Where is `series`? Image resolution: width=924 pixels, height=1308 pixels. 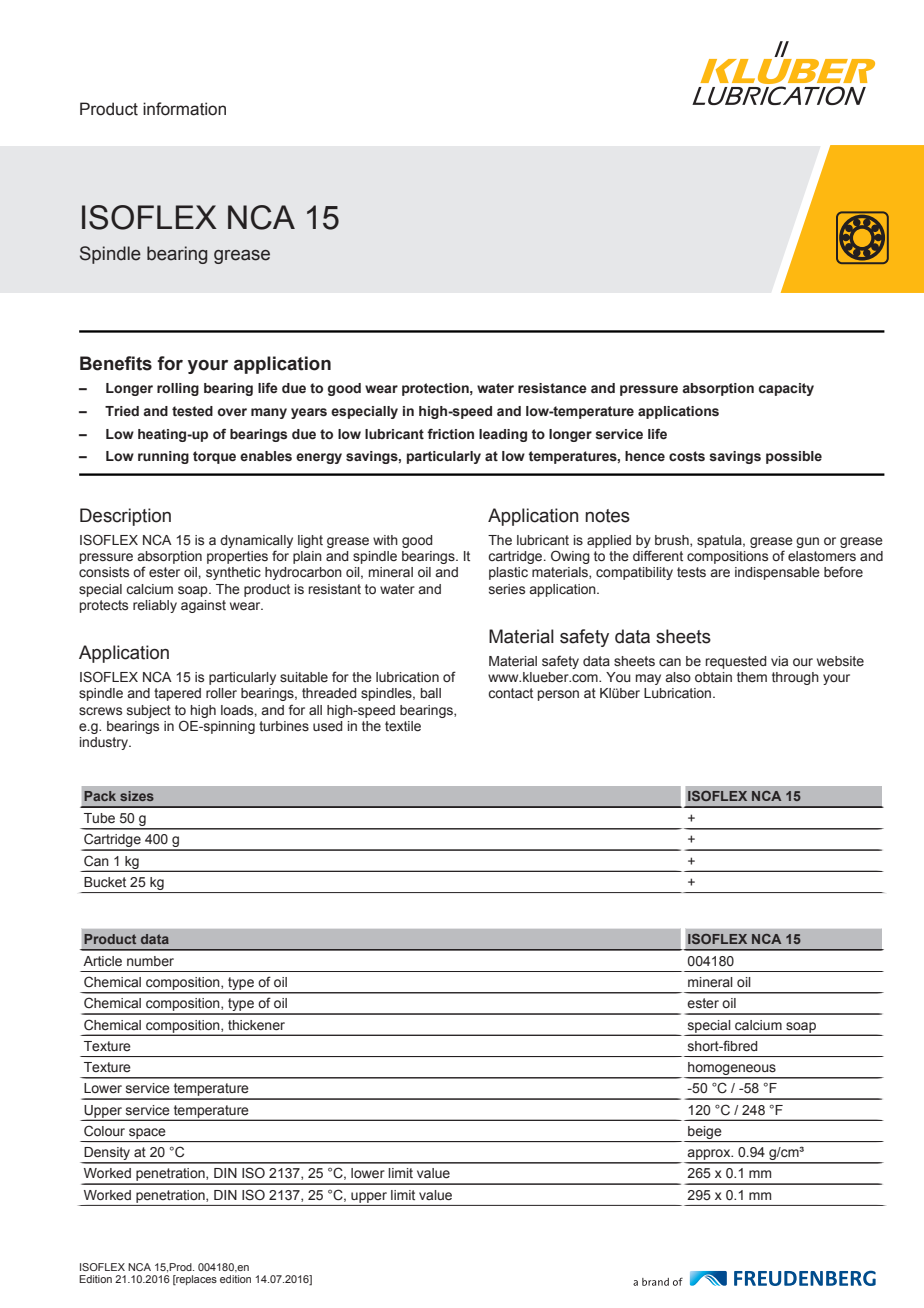 series is located at coordinates (507, 589).
